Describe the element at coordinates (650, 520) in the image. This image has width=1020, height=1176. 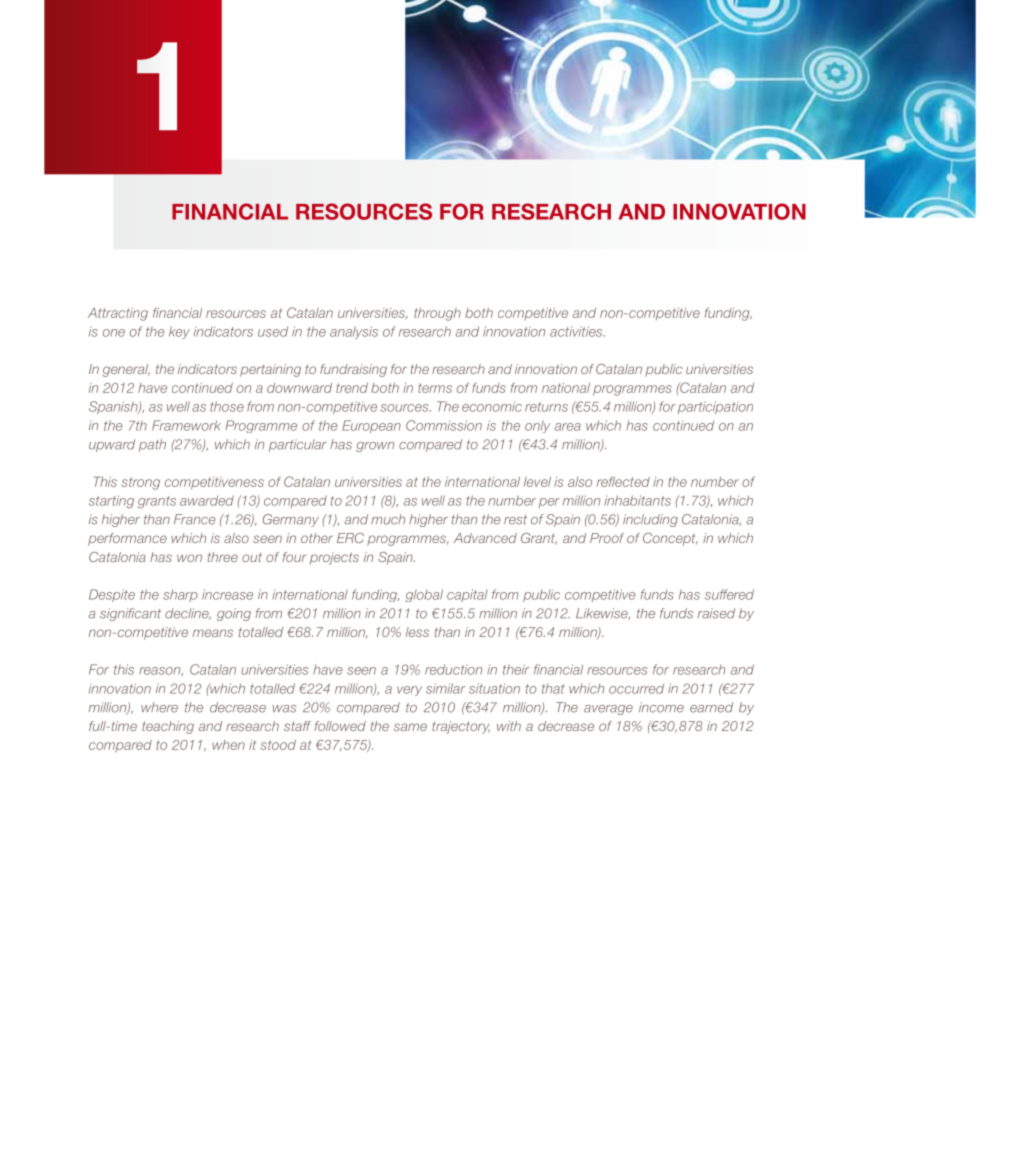
I see `including` at that location.
